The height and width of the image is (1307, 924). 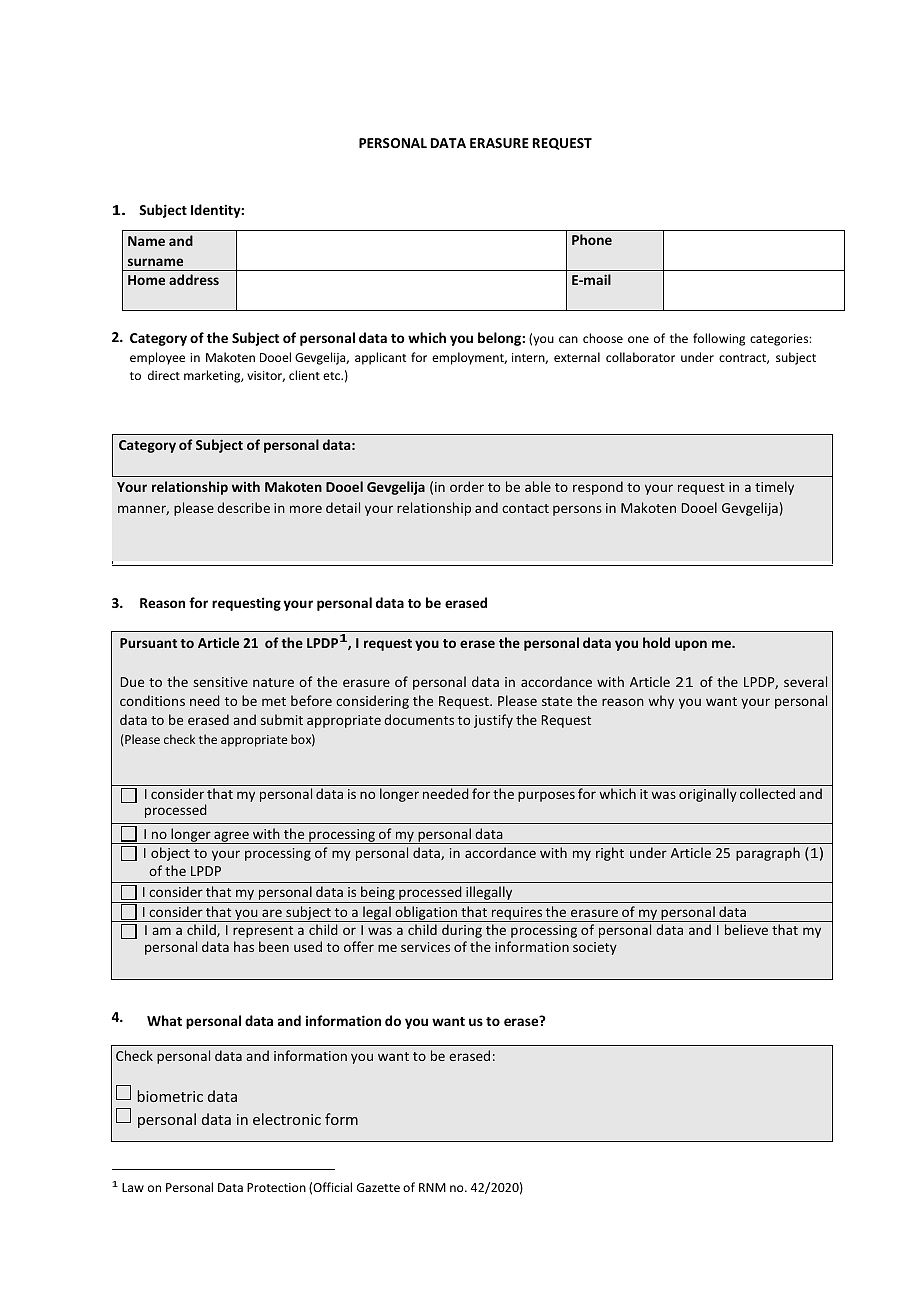 What do you see at coordinates (661, 702) in the image?
I see `why` at bounding box center [661, 702].
